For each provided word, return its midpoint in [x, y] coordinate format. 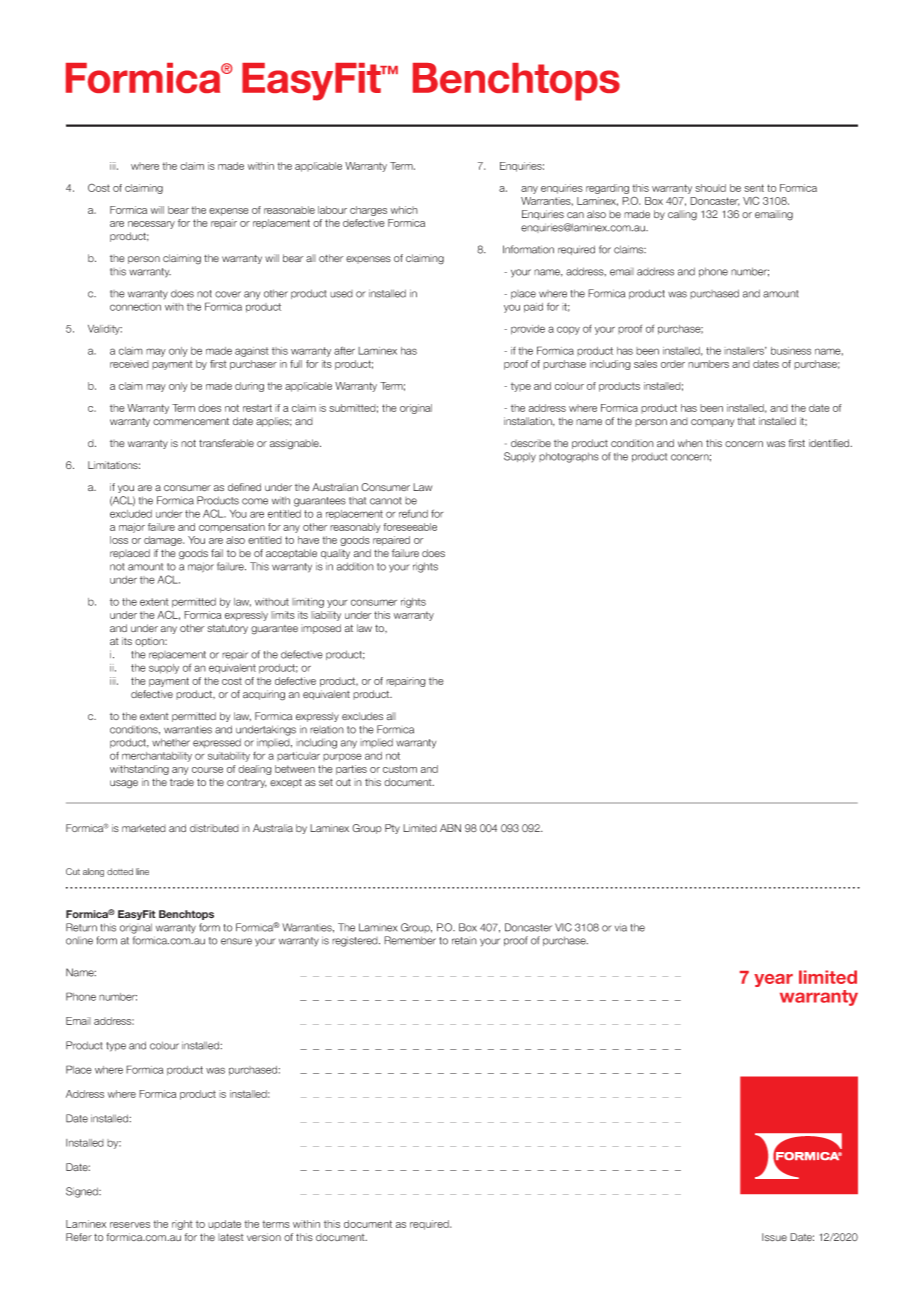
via [621, 927]
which [404, 210]
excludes [362, 716]
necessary [151, 225]
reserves [130, 1225]
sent [754, 188]
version [264, 1237]
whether [171, 742]
